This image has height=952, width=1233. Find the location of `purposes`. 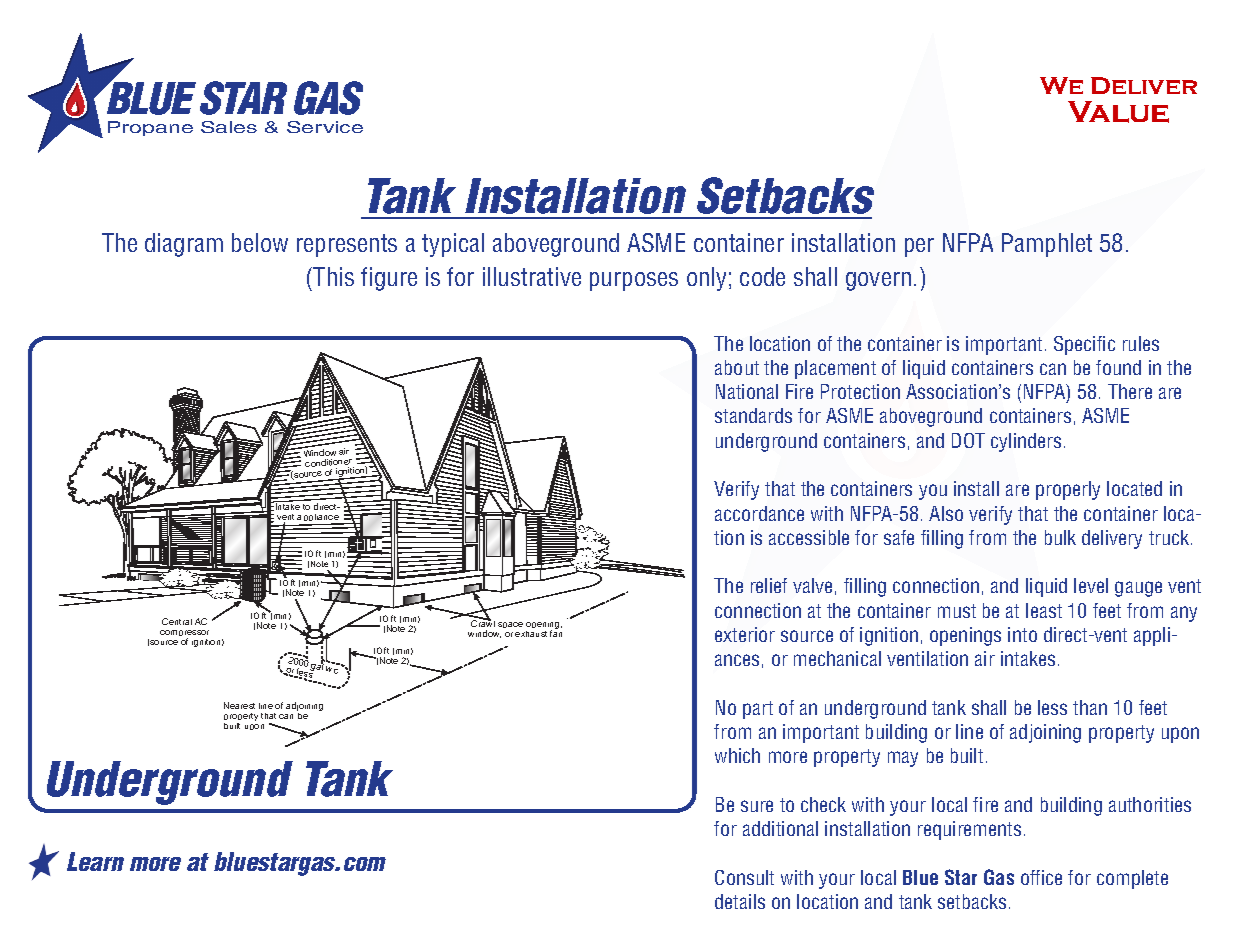

purposes is located at coordinates (634, 281).
